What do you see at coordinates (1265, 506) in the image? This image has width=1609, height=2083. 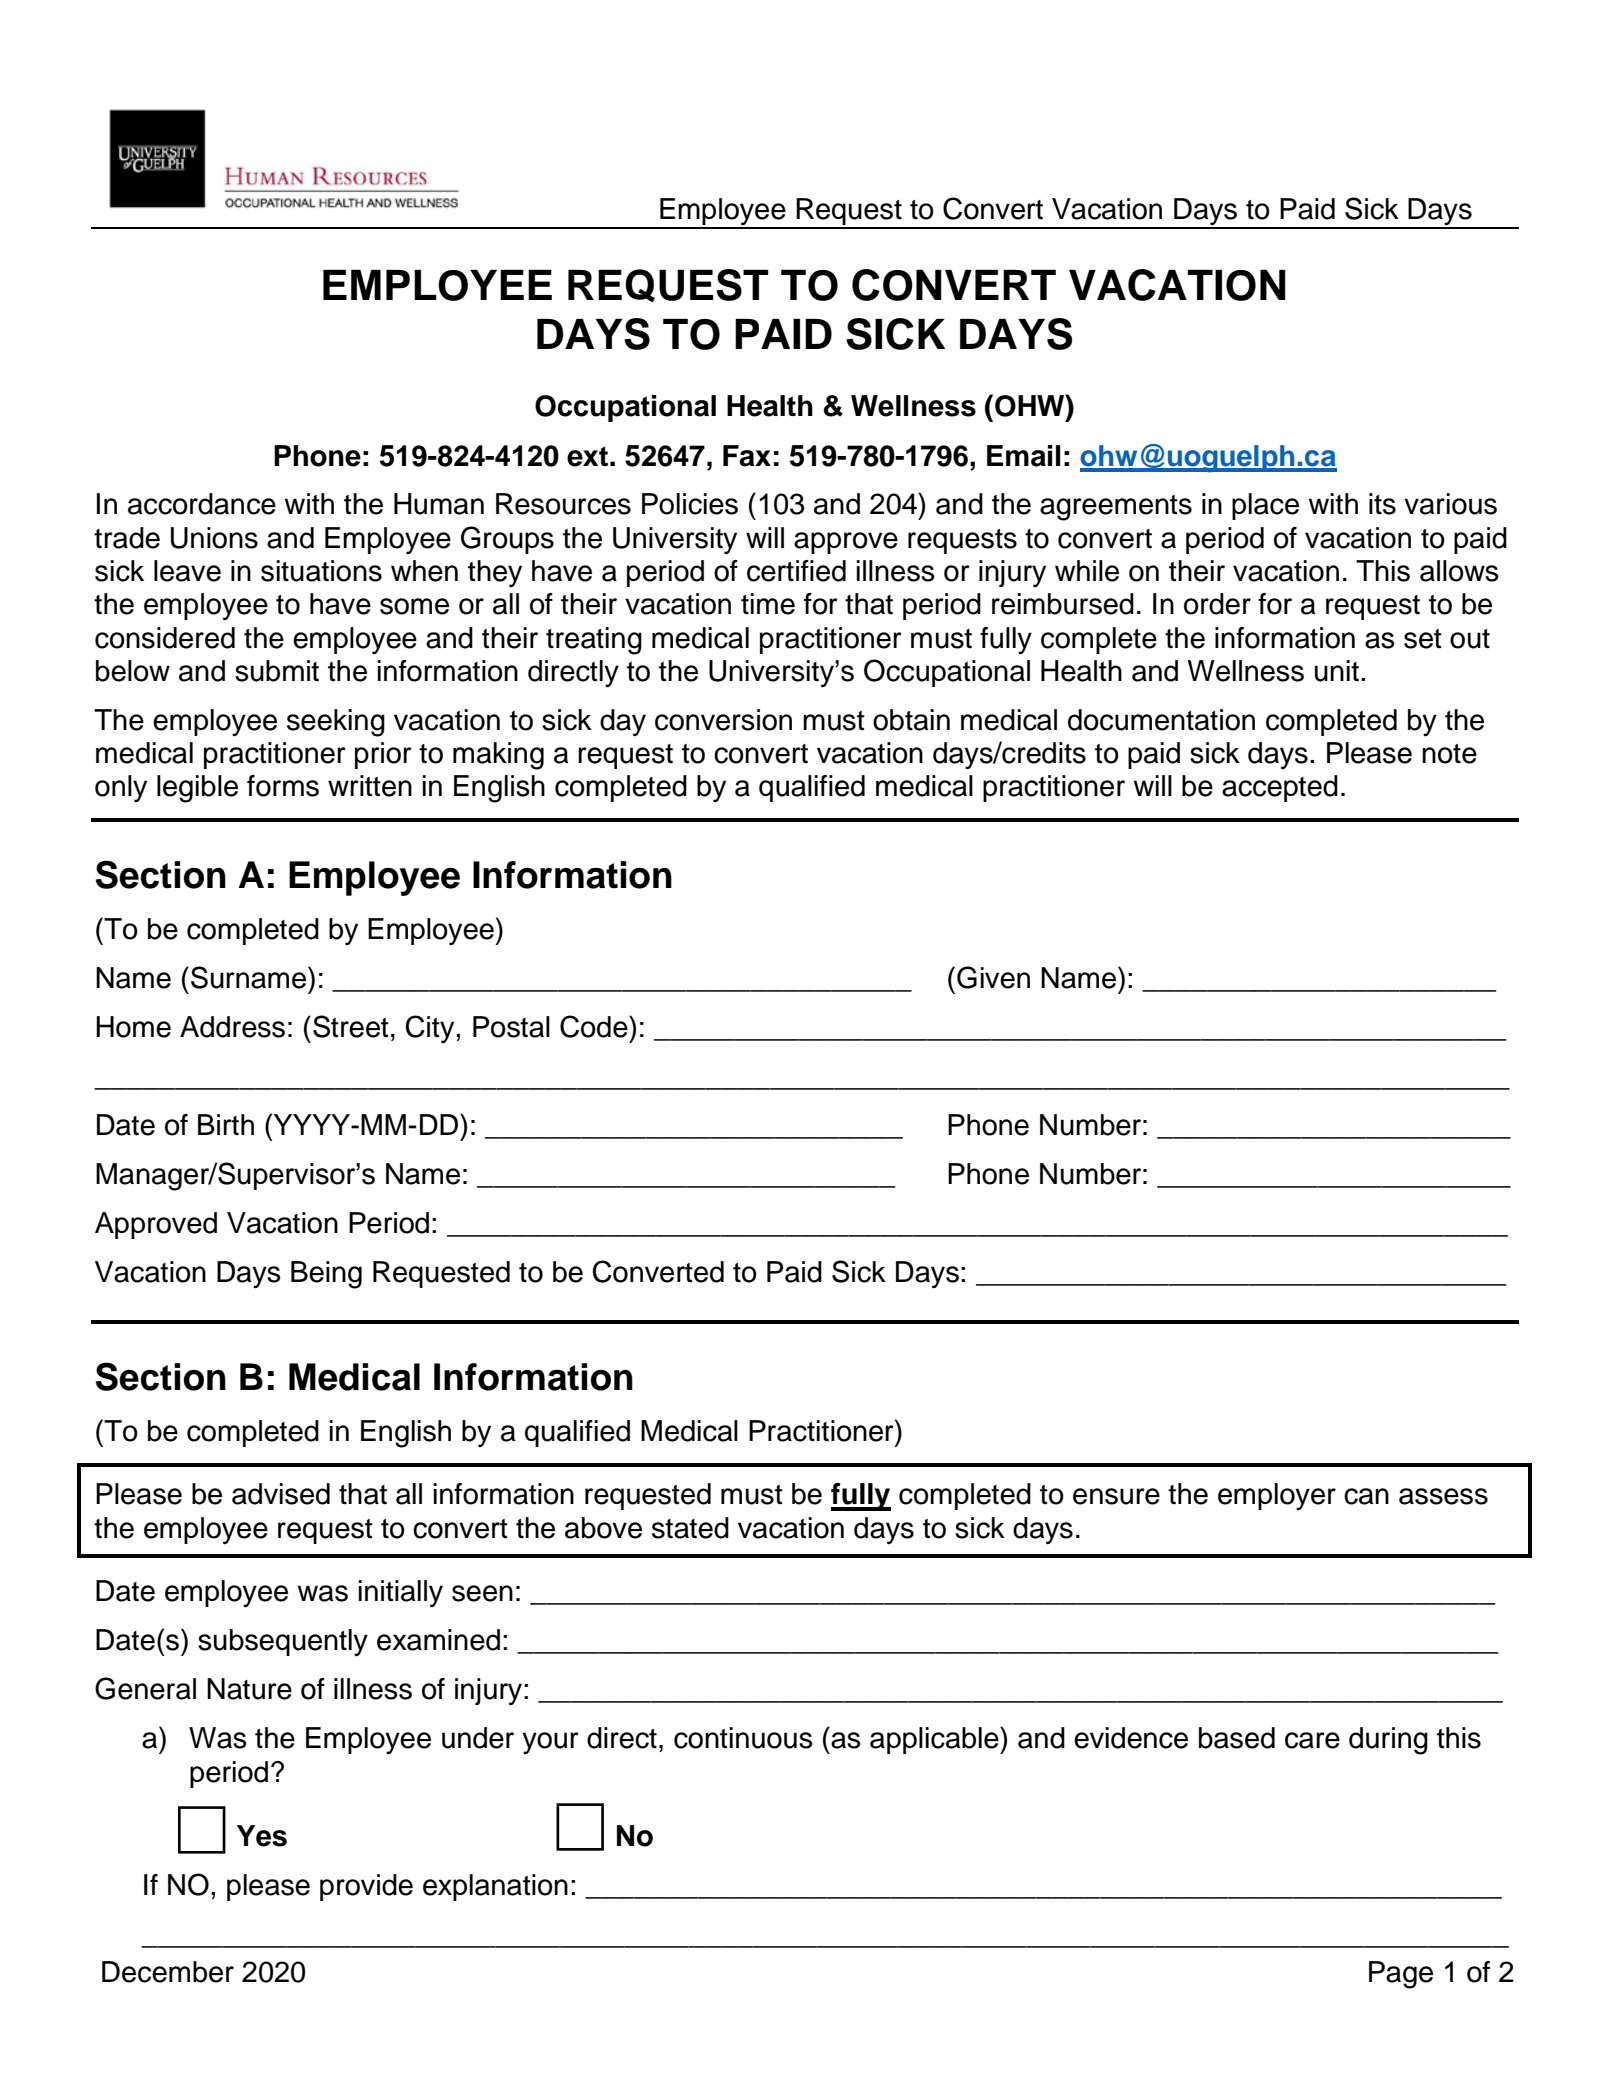 I see `place` at bounding box center [1265, 506].
